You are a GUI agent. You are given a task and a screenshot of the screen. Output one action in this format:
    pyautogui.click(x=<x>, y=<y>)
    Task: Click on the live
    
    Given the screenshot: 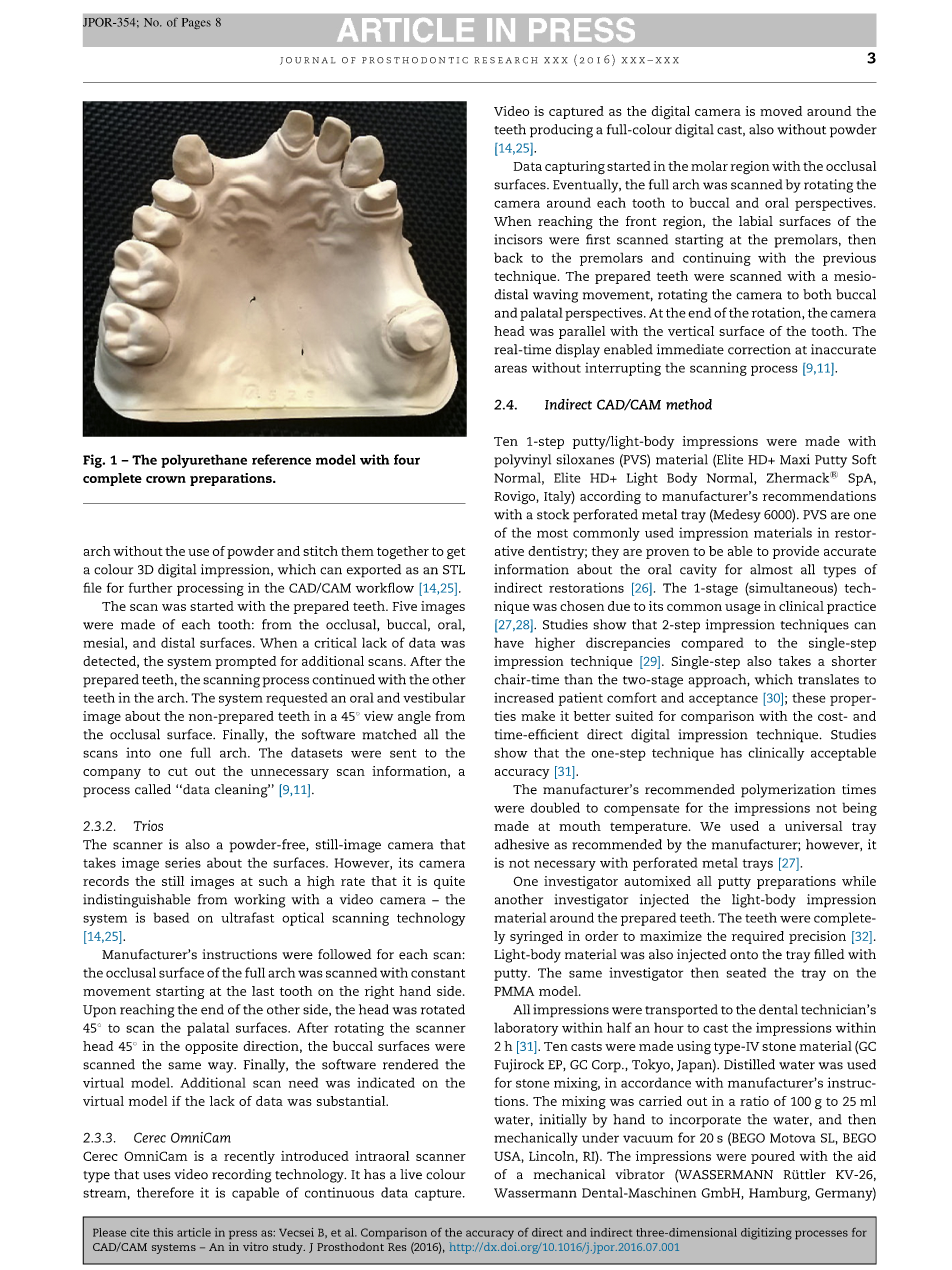 What is the action you would take?
    pyautogui.click(x=411, y=1174)
